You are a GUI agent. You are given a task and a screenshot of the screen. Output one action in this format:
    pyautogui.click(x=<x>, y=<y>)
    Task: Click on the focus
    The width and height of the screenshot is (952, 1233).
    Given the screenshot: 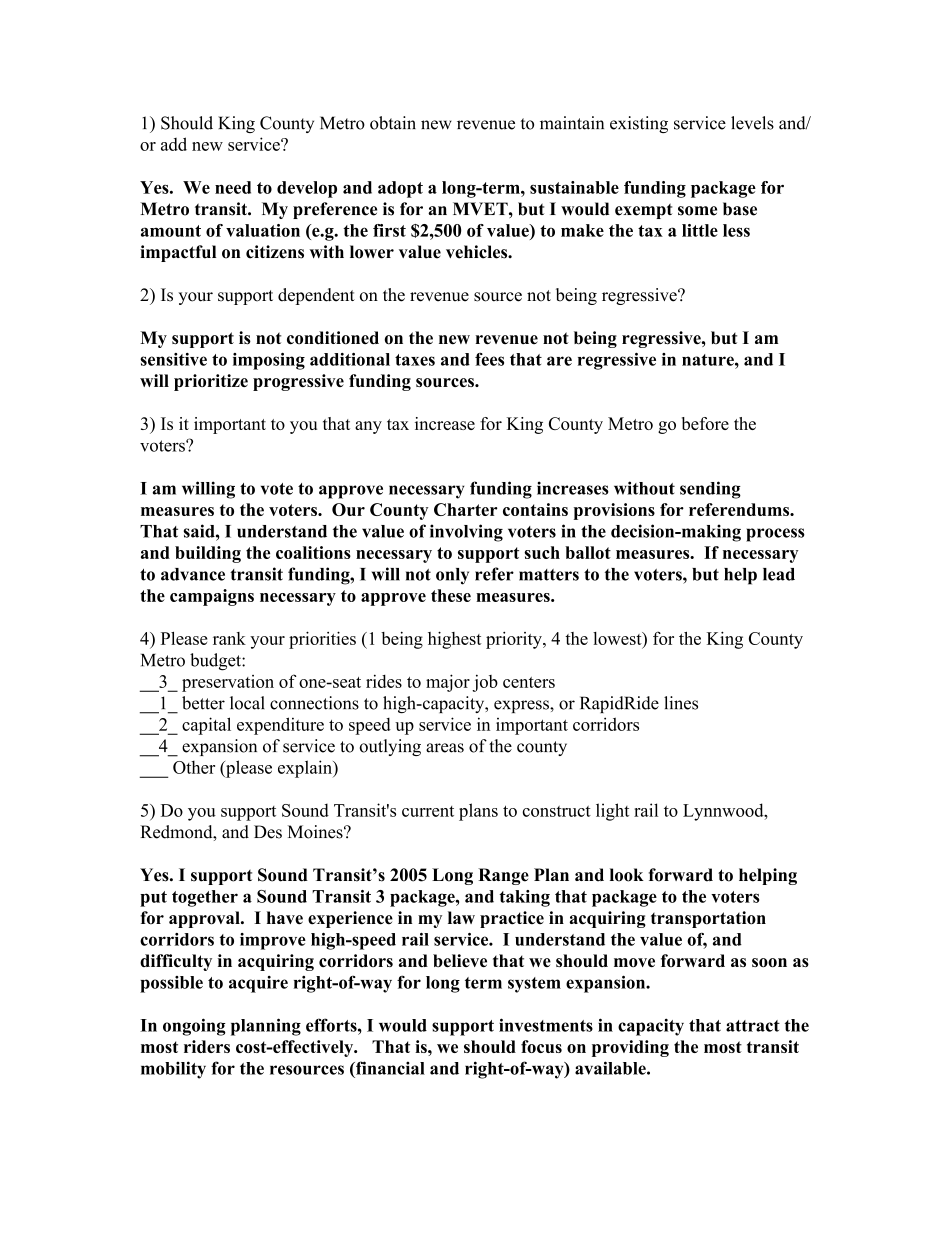 What is the action you would take?
    pyautogui.click(x=541, y=1046)
